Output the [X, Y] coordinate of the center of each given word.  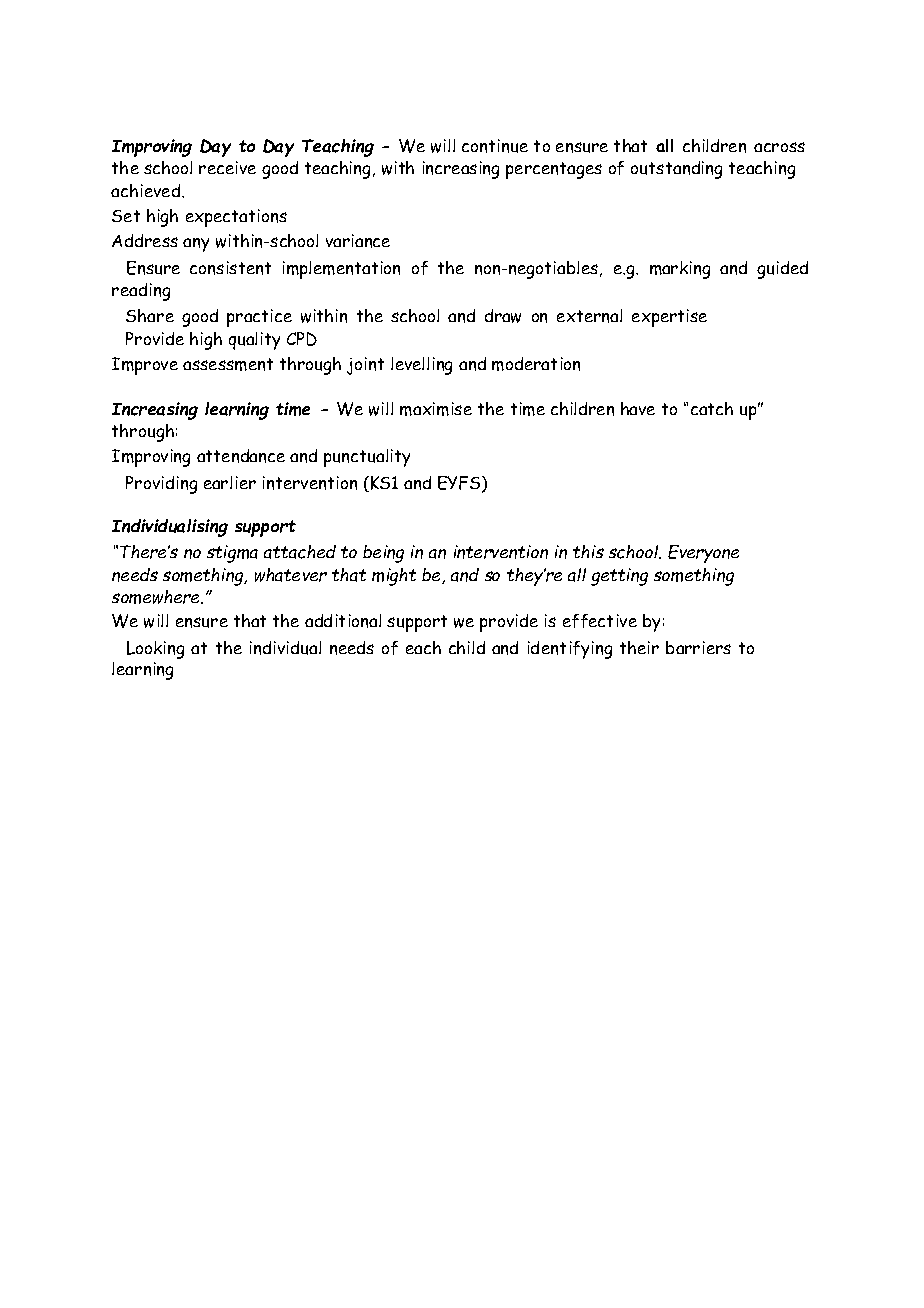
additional [343, 621]
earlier [230, 482]
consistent [230, 268]
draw [503, 316]
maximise [436, 409]
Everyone [703, 554]
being [383, 554]
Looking [155, 650]
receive [227, 167]
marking [680, 270]
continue [495, 146]
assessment [228, 364]
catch [712, 408]
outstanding [676, 170]
